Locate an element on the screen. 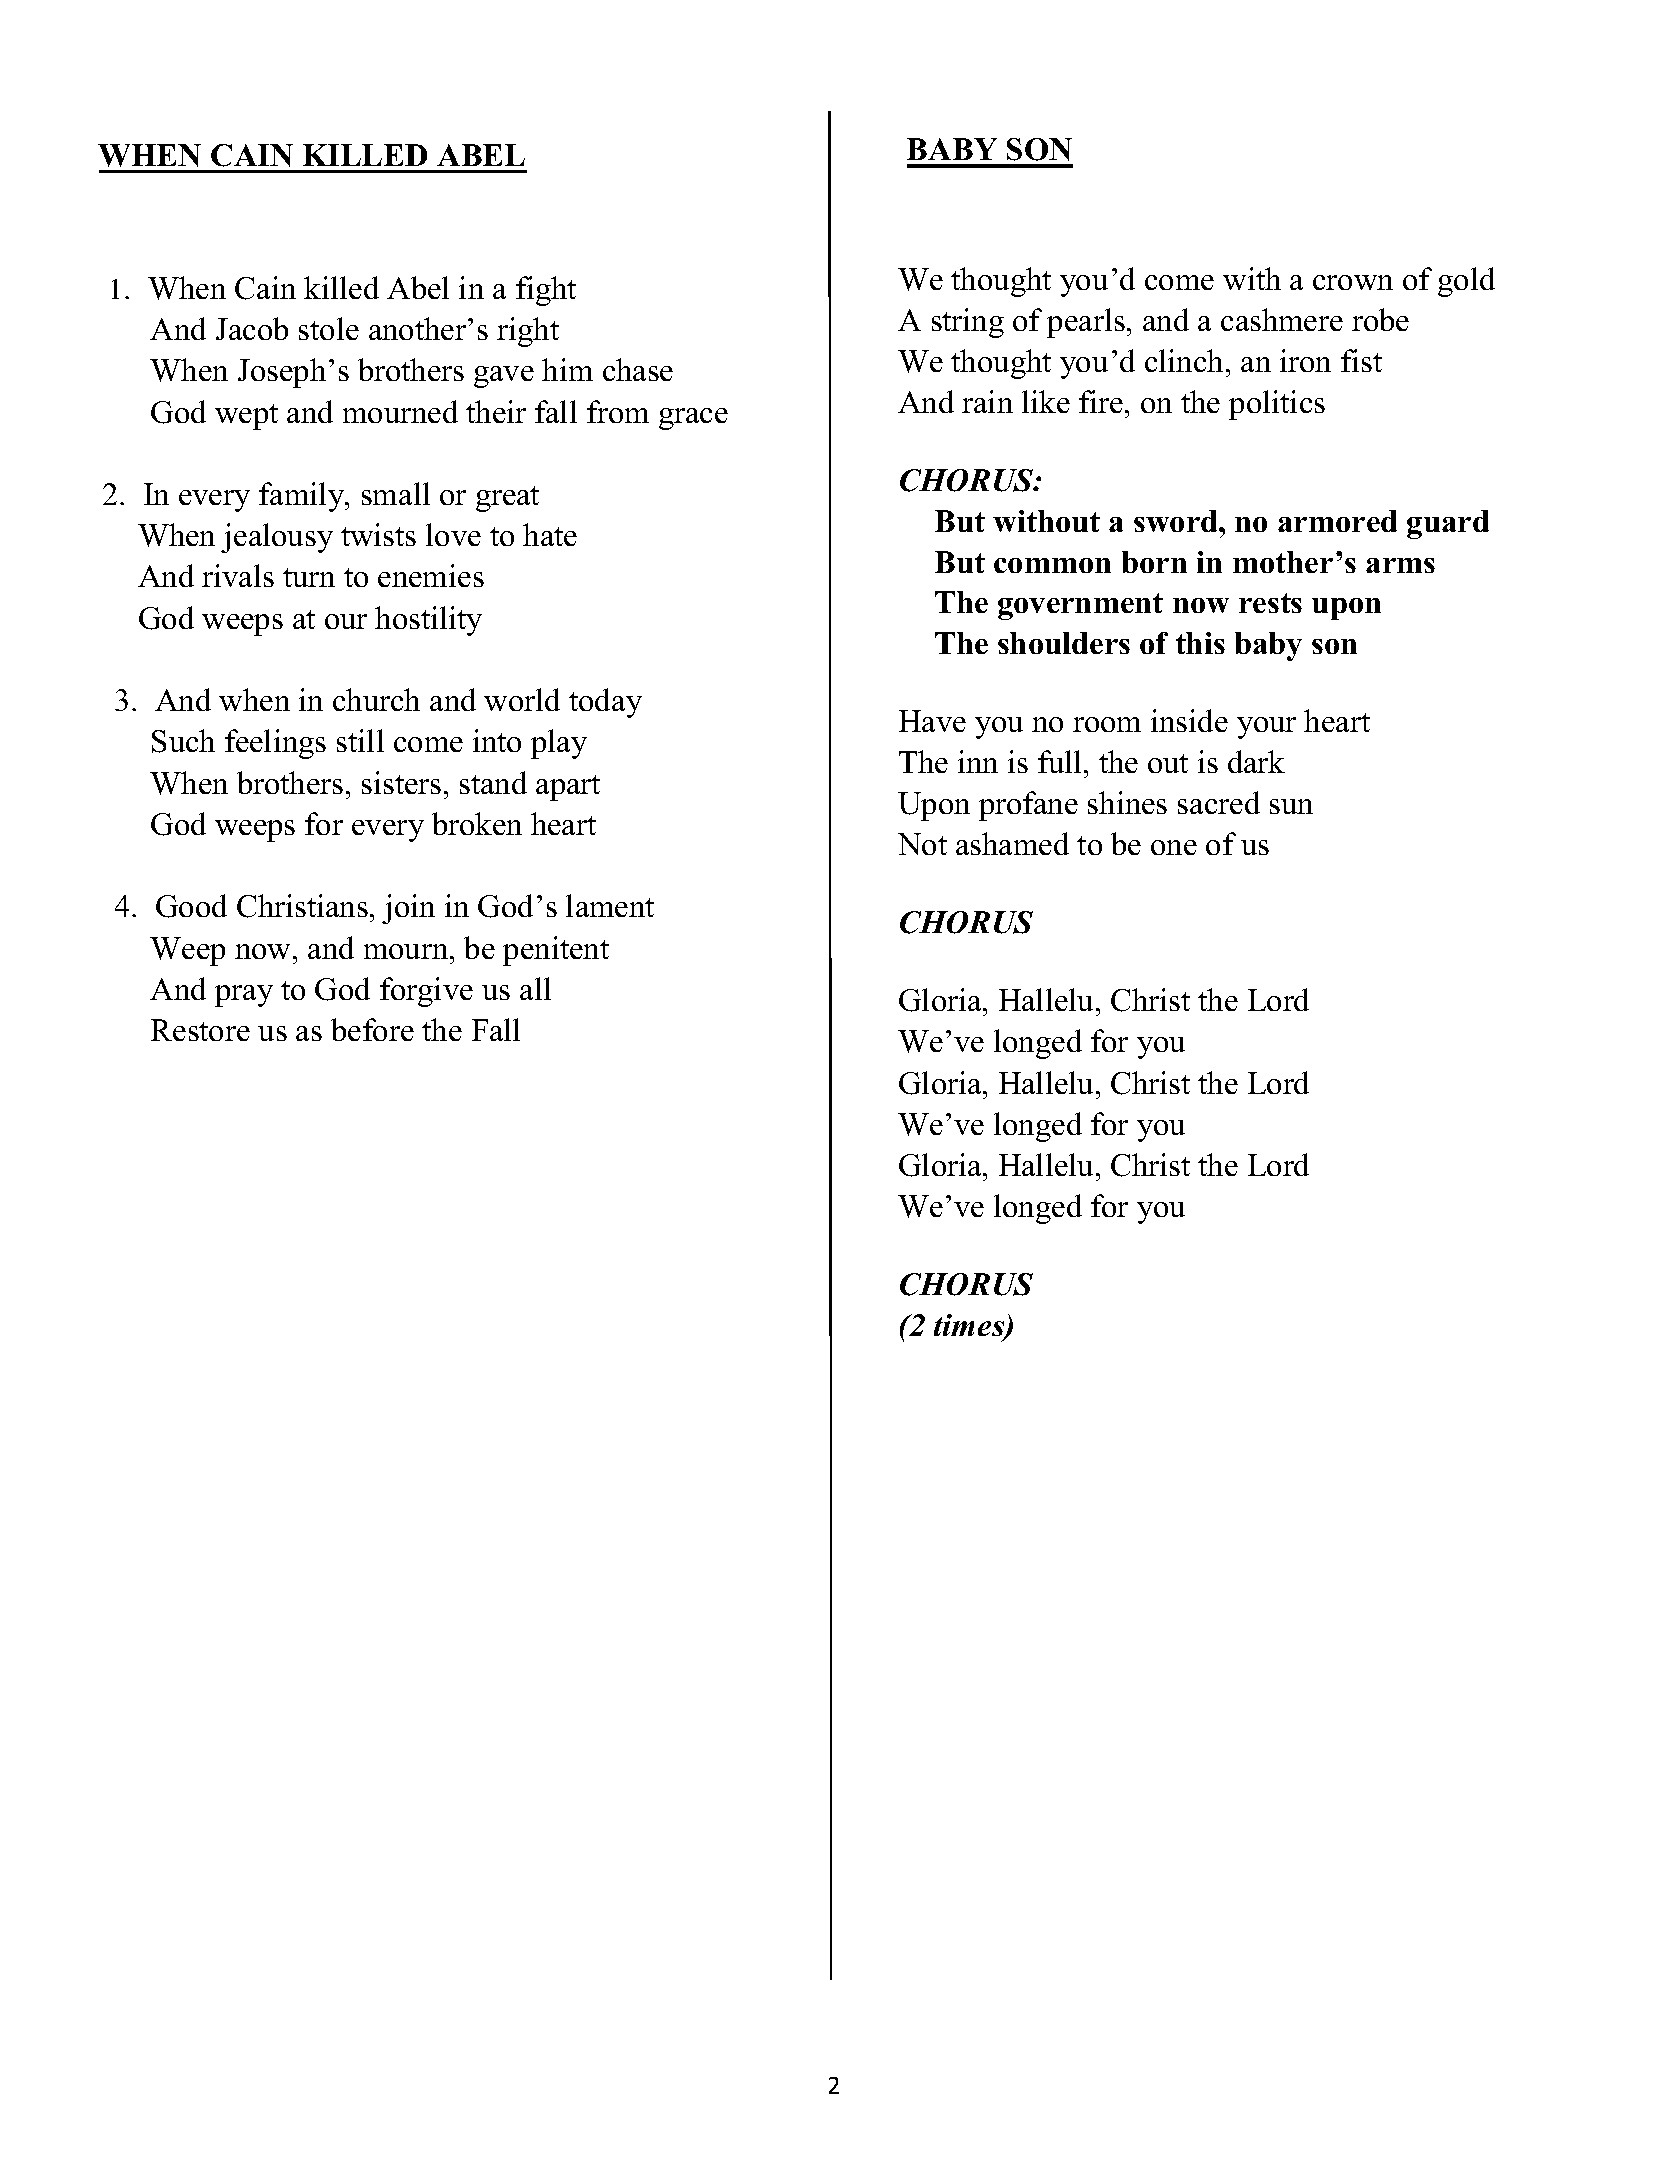  times is located at coordinates (970, 1326).
